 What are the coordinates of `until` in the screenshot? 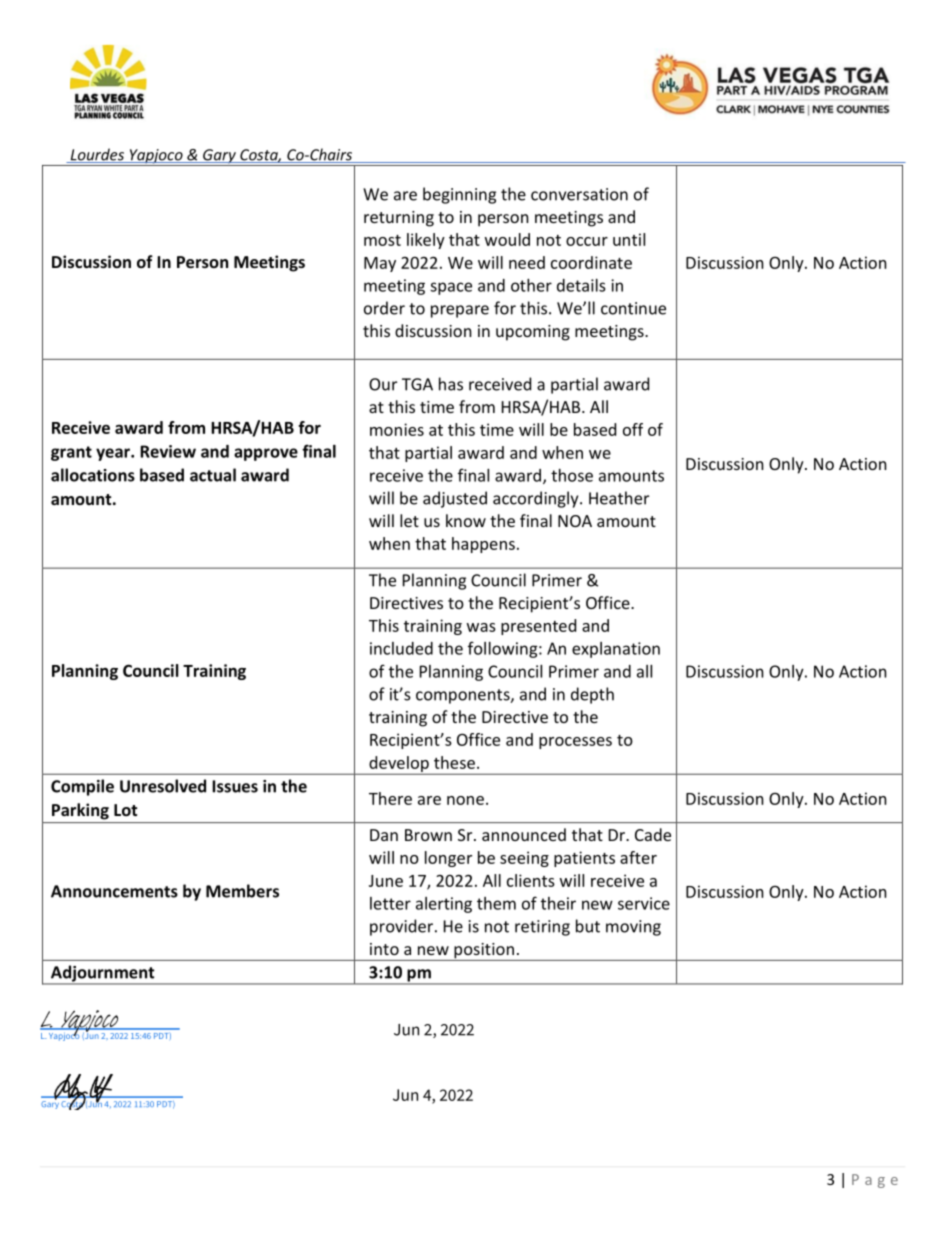 It's located at (629, 239).
